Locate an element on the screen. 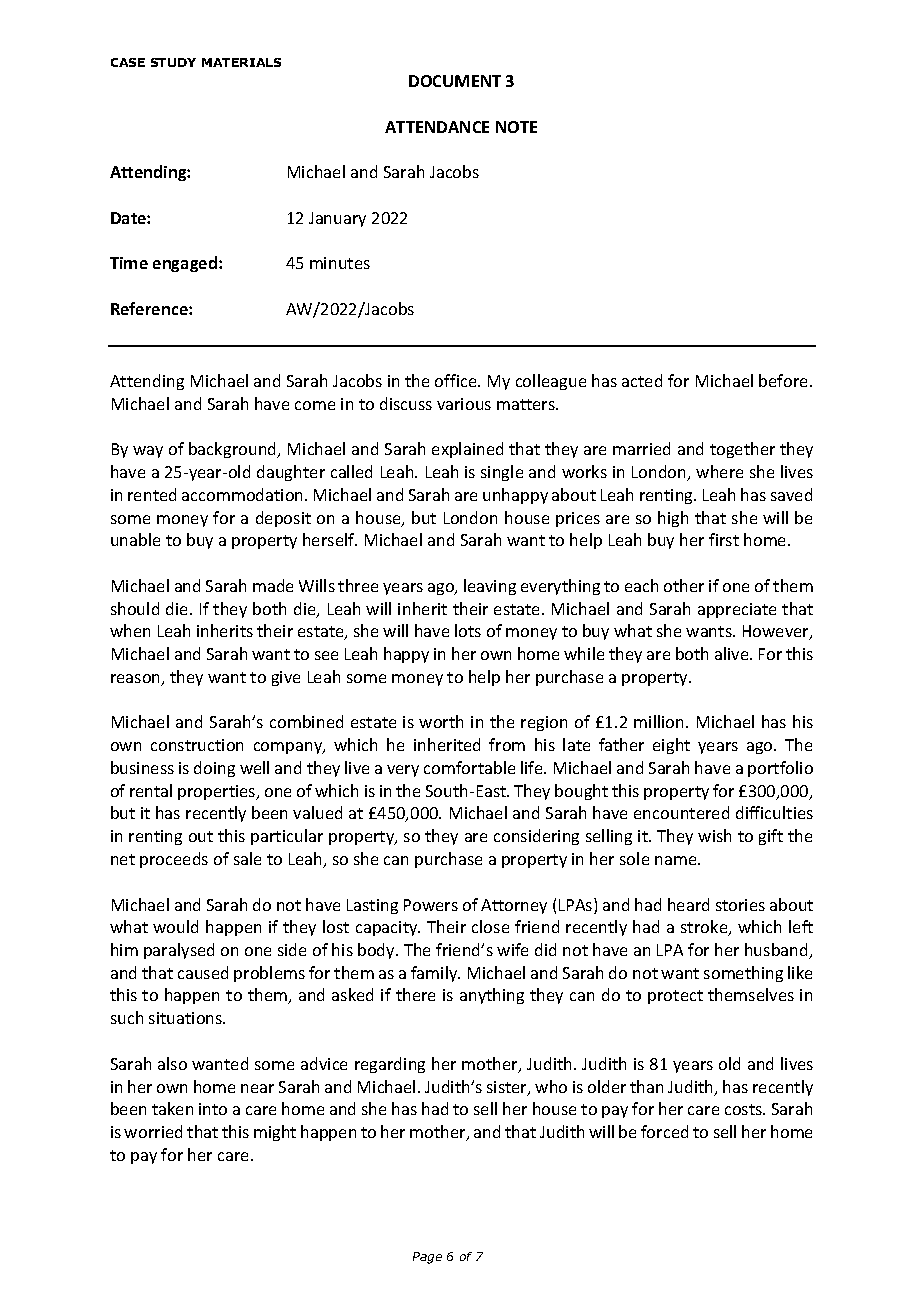 The height and width of the screenshot is (1308, 924). appreciate is located at coordinates (737, 610).
